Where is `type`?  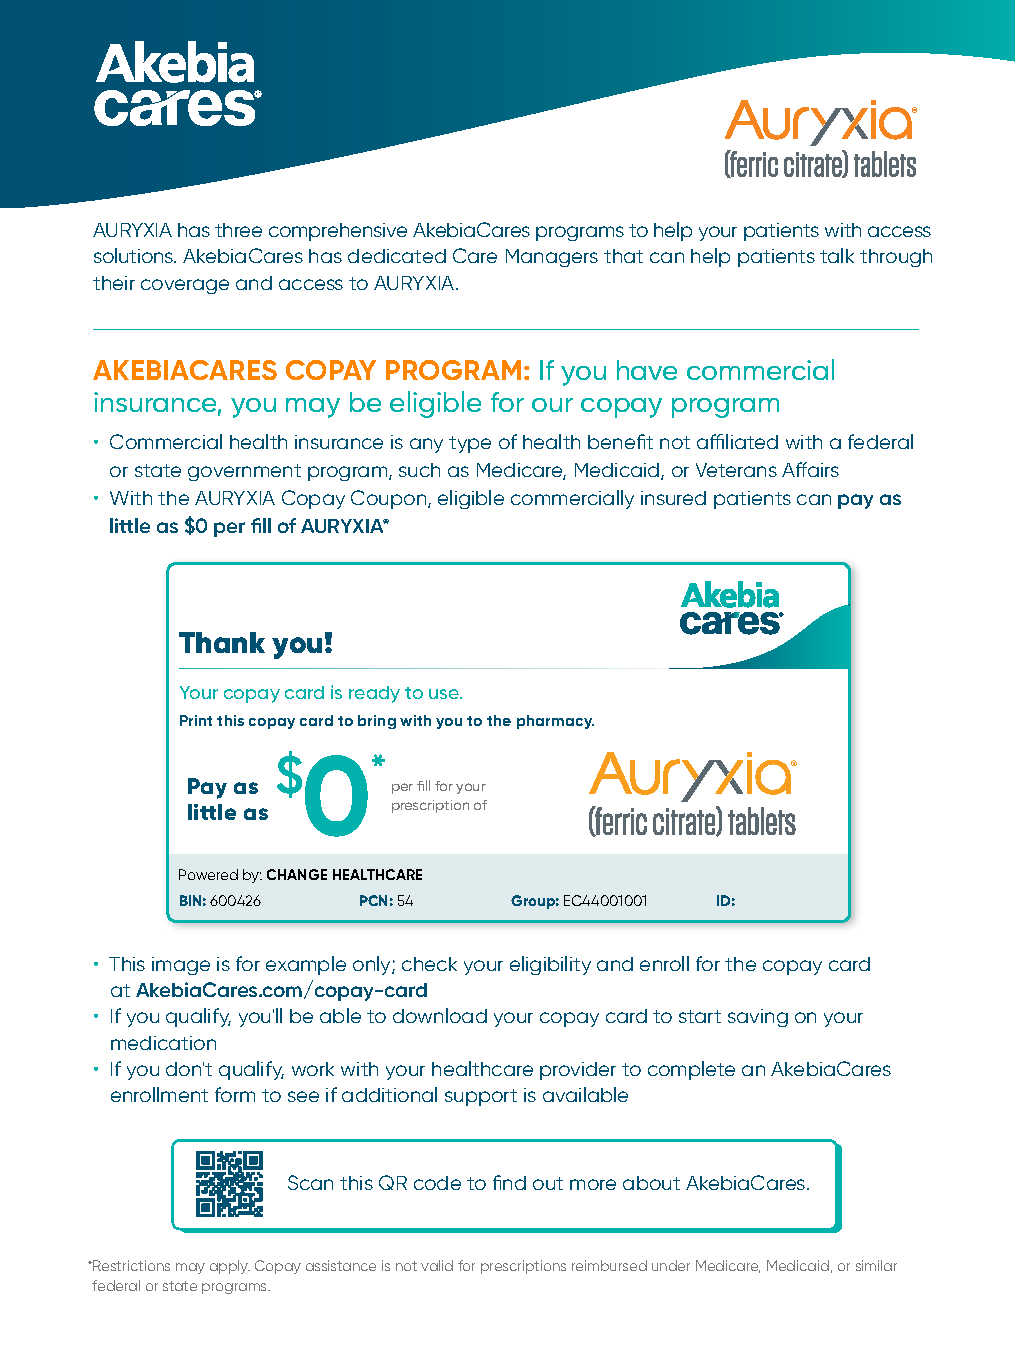
type is located at coordinates (470, 444).
